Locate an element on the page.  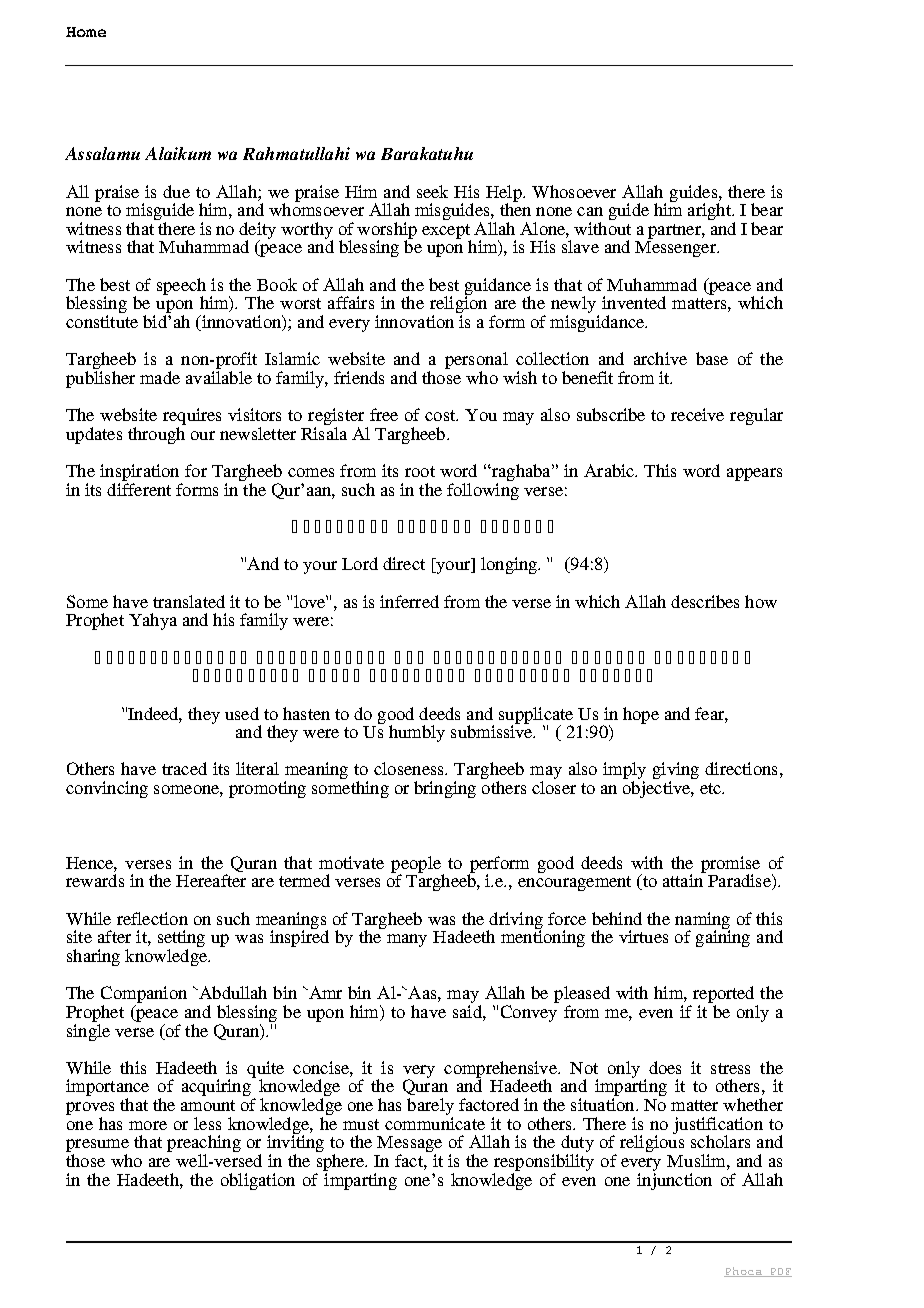
Message is located at coordinates (409, 1145).
